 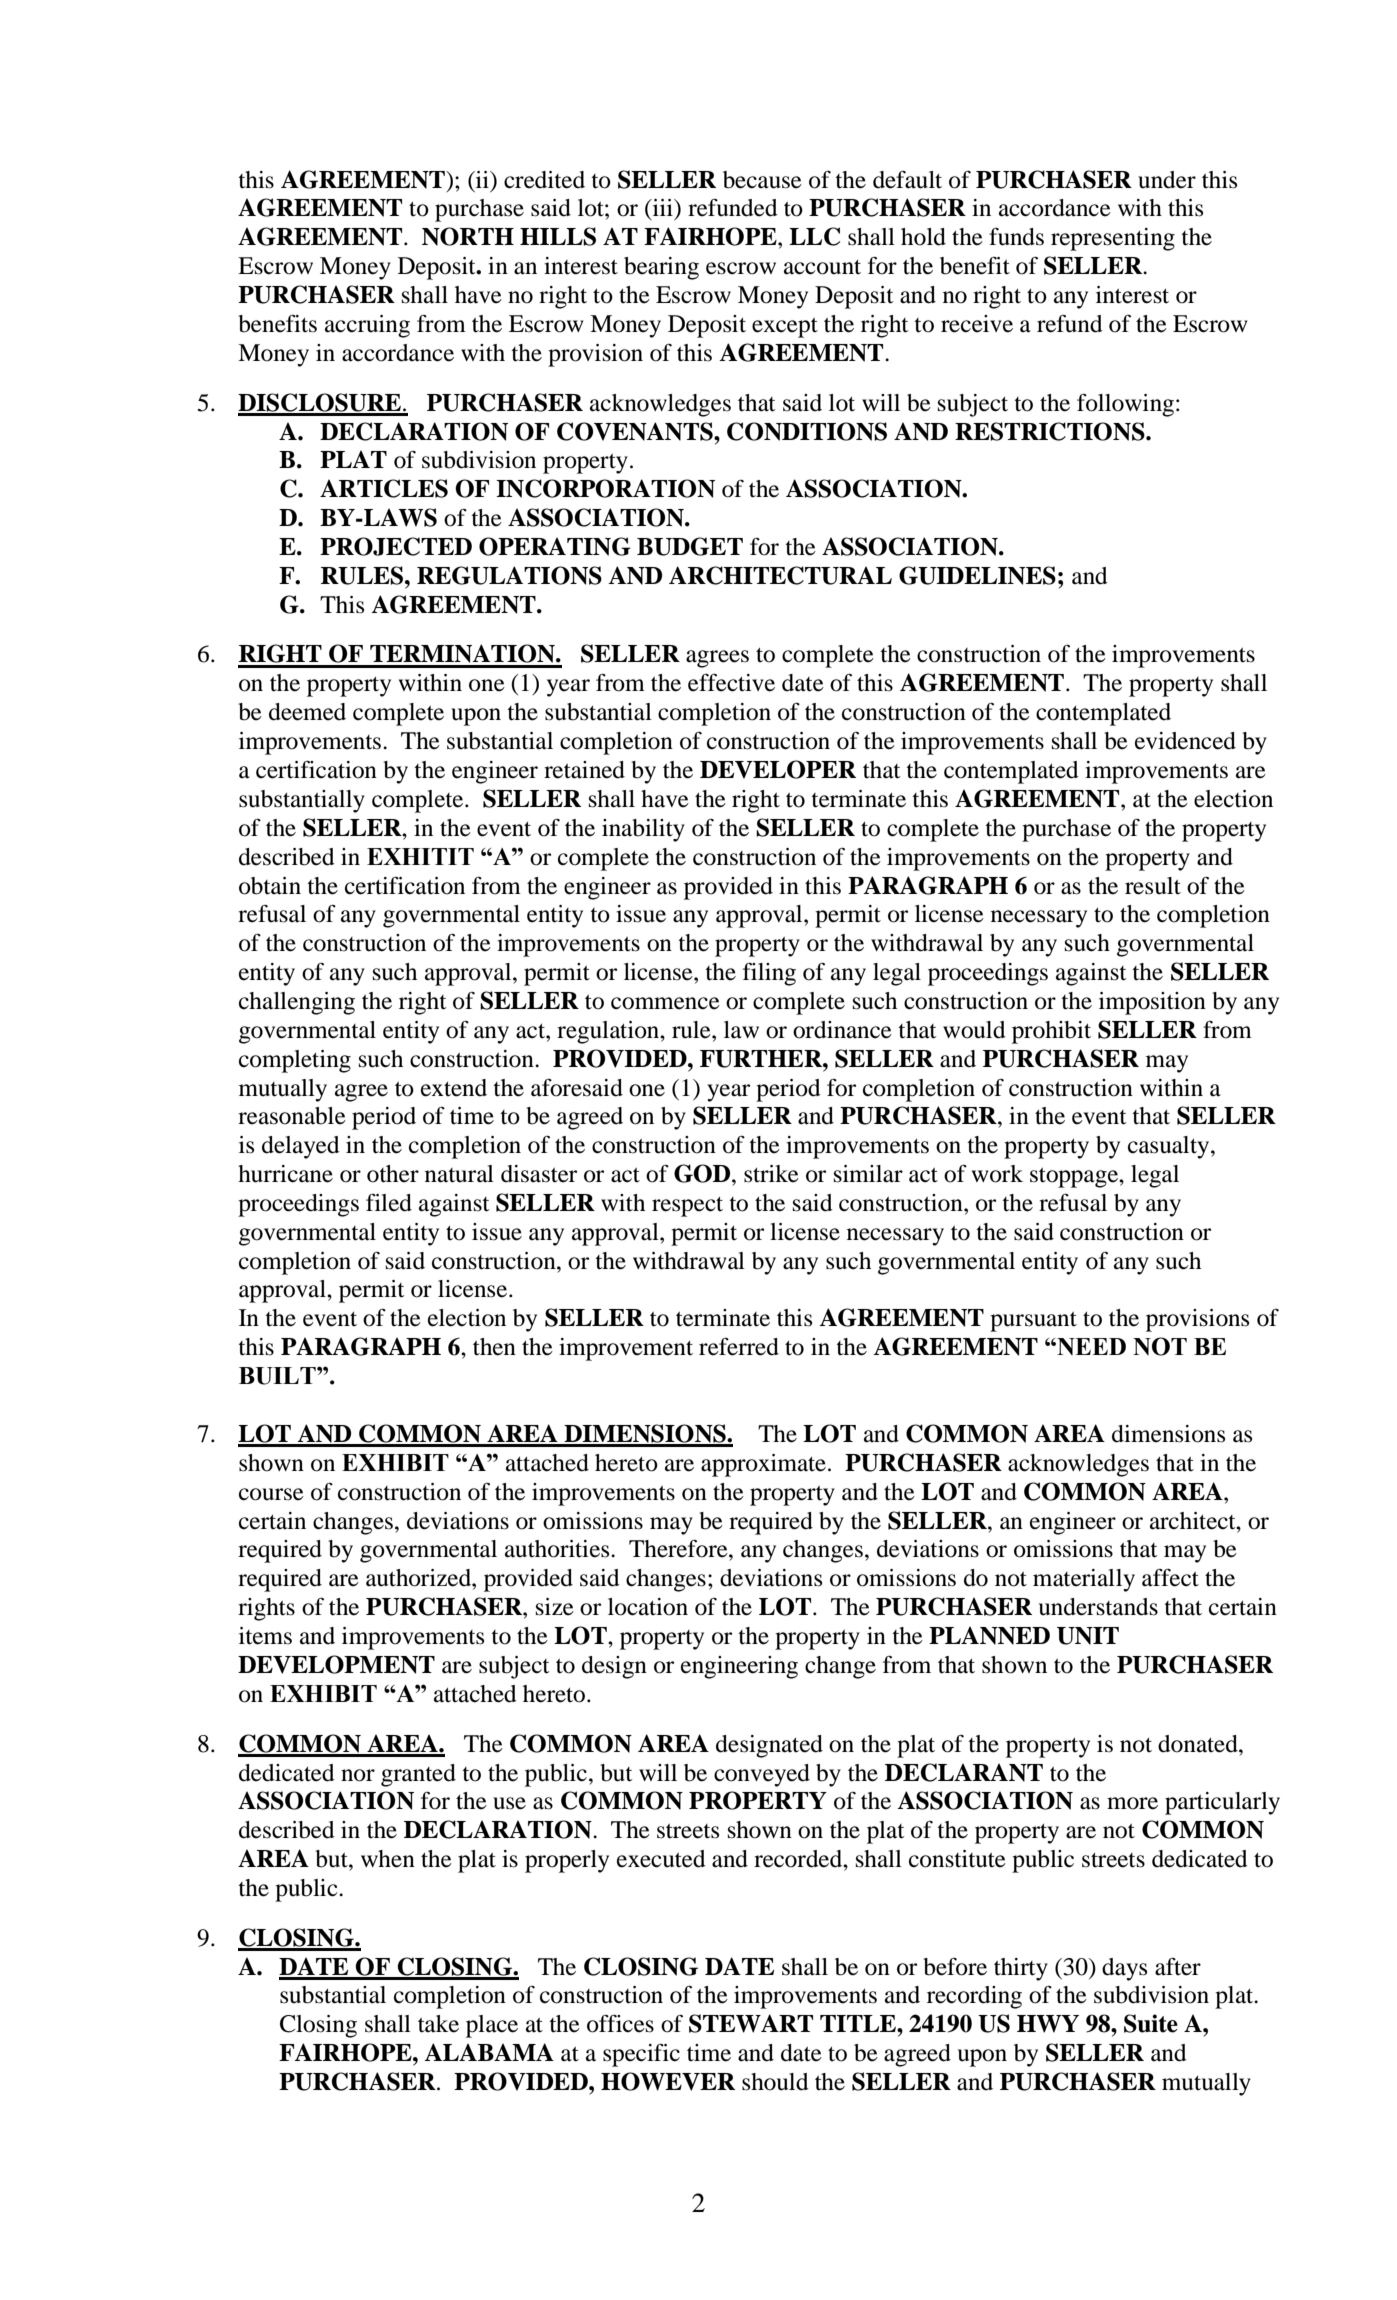 I want to click on strike, so click(x=771, y=1174).
